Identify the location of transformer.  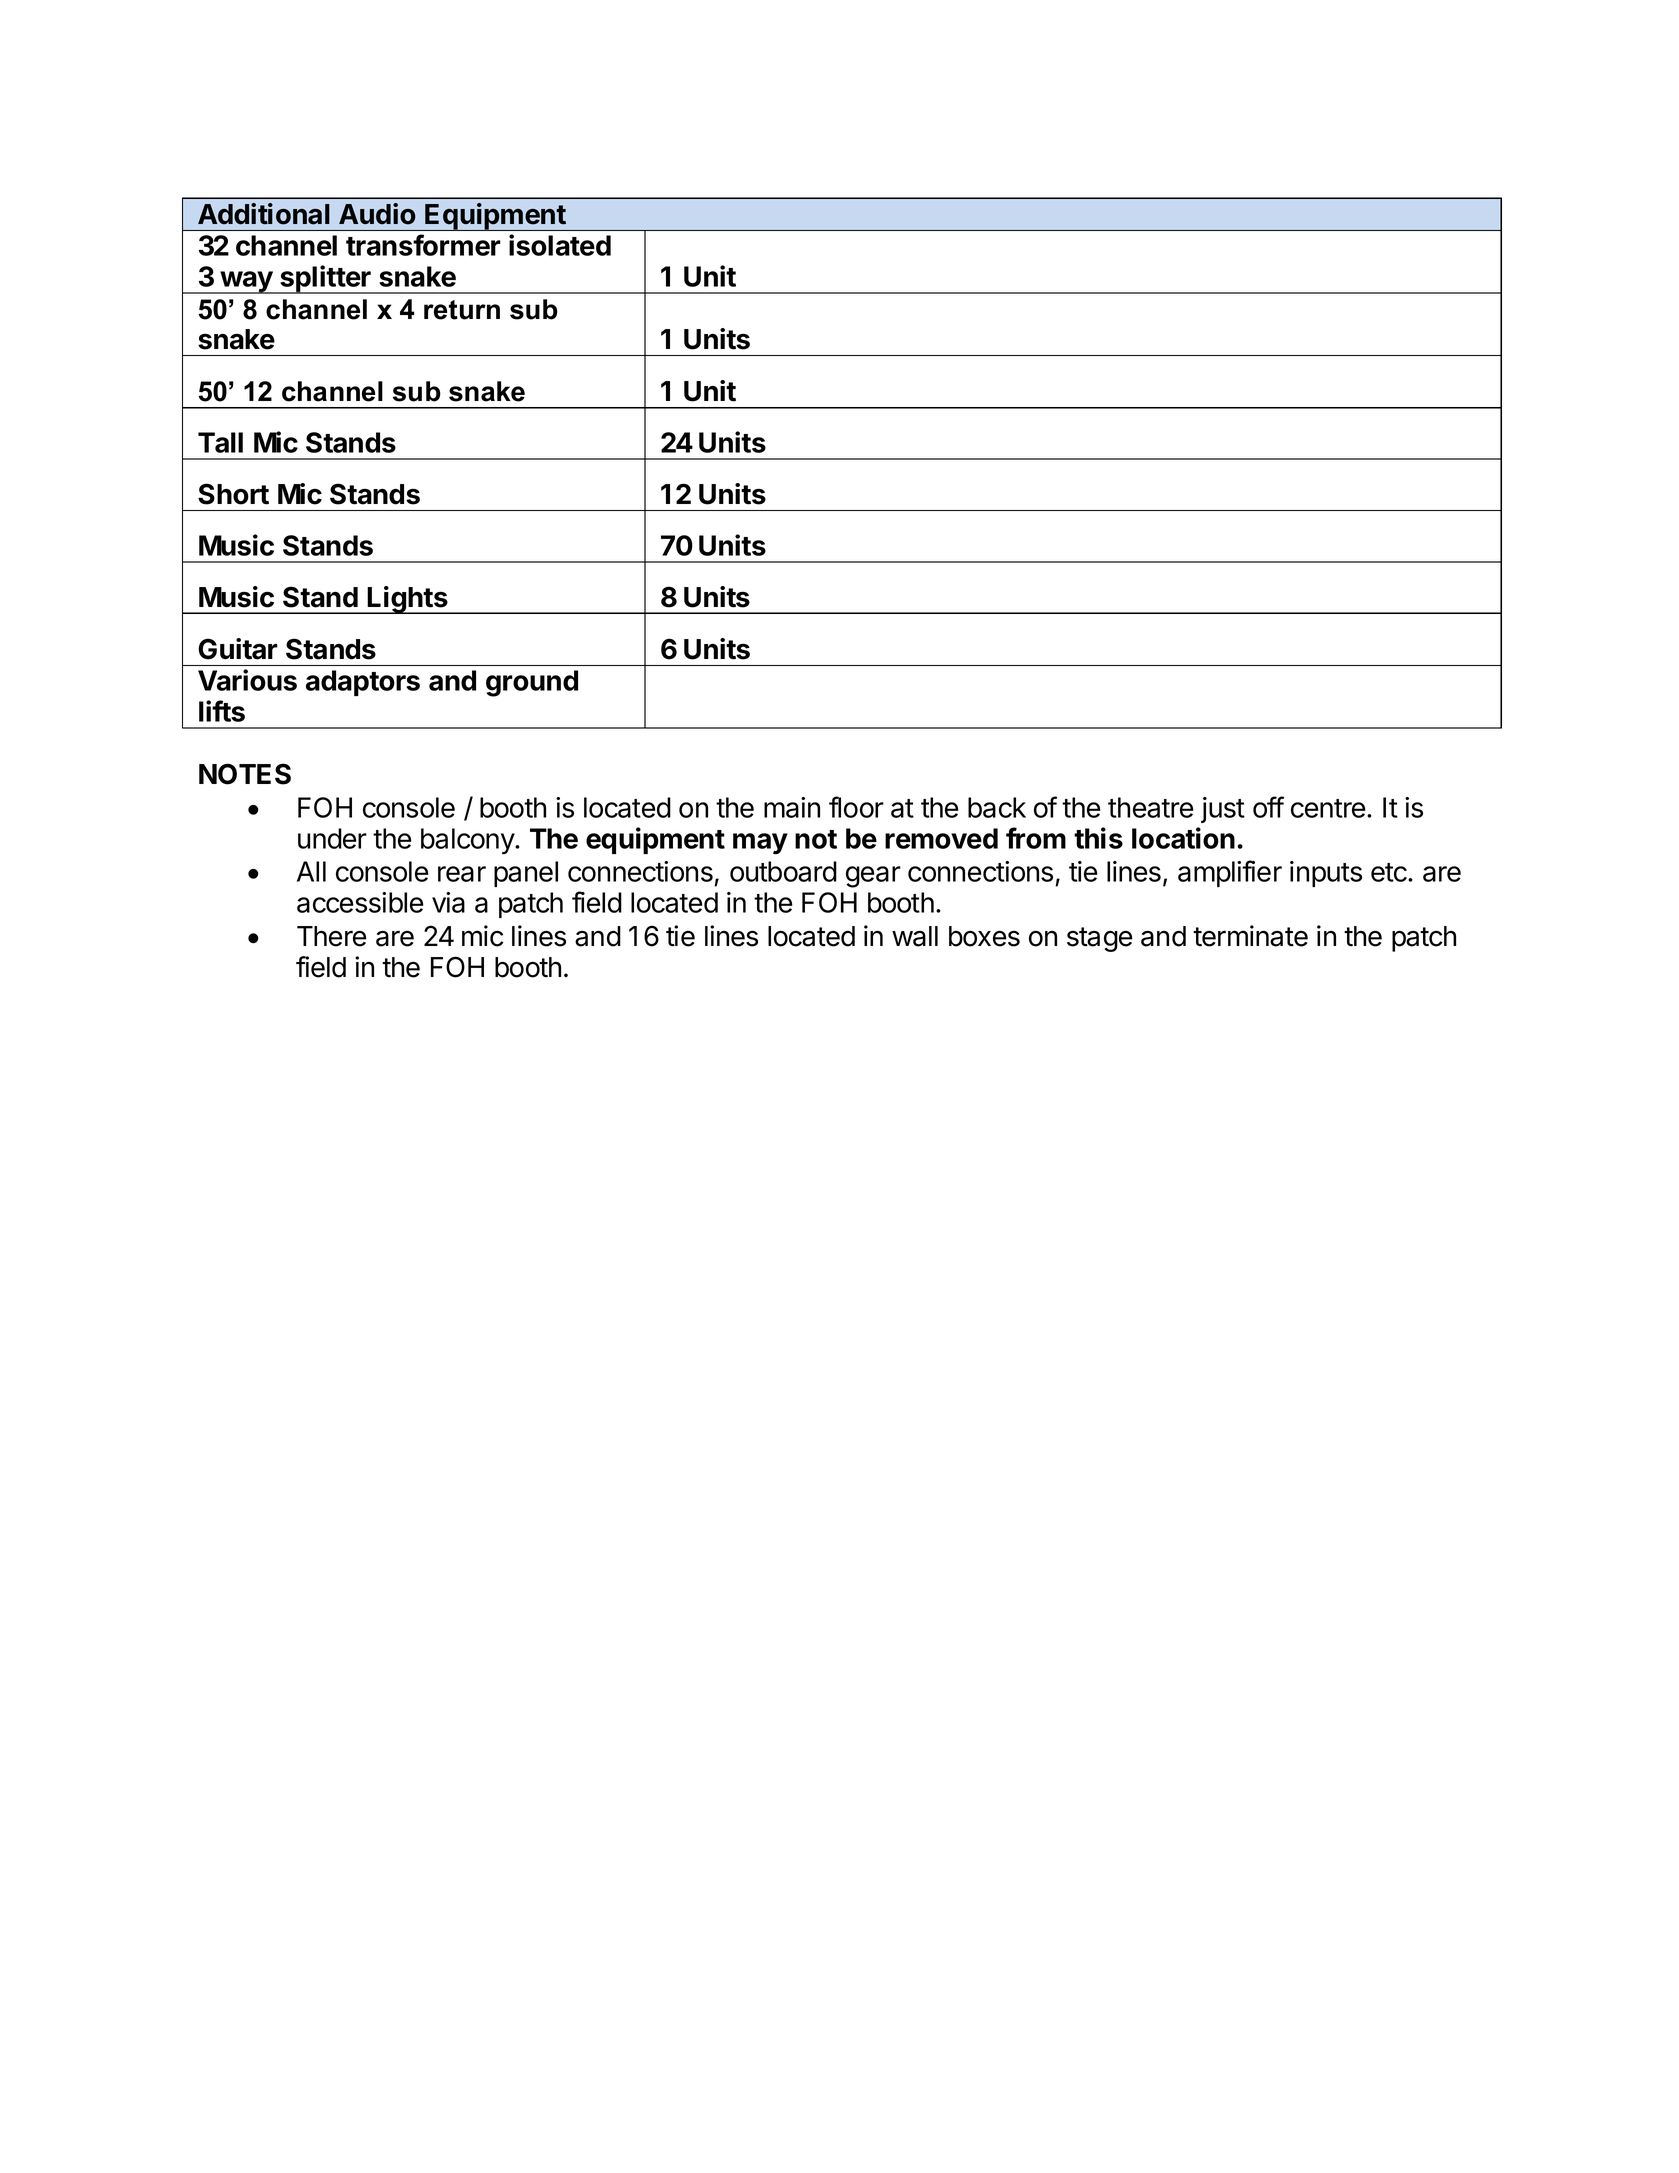
(423, 245).
